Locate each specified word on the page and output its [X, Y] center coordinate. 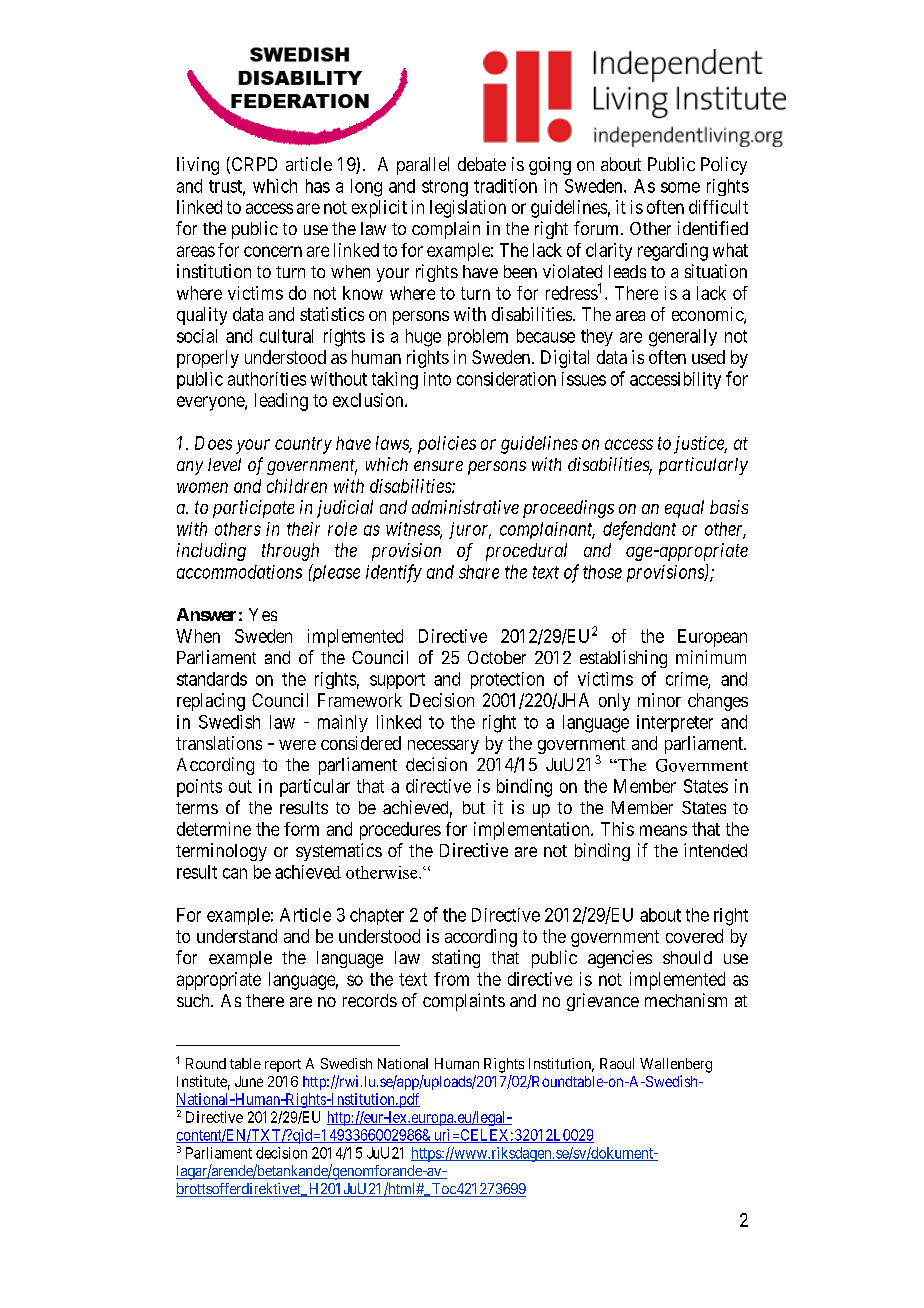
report [283, 1065]
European [712, 638]
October [497, 657]
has [318, 186]
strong [445, 188]
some [680, 187]
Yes [263, 614]
